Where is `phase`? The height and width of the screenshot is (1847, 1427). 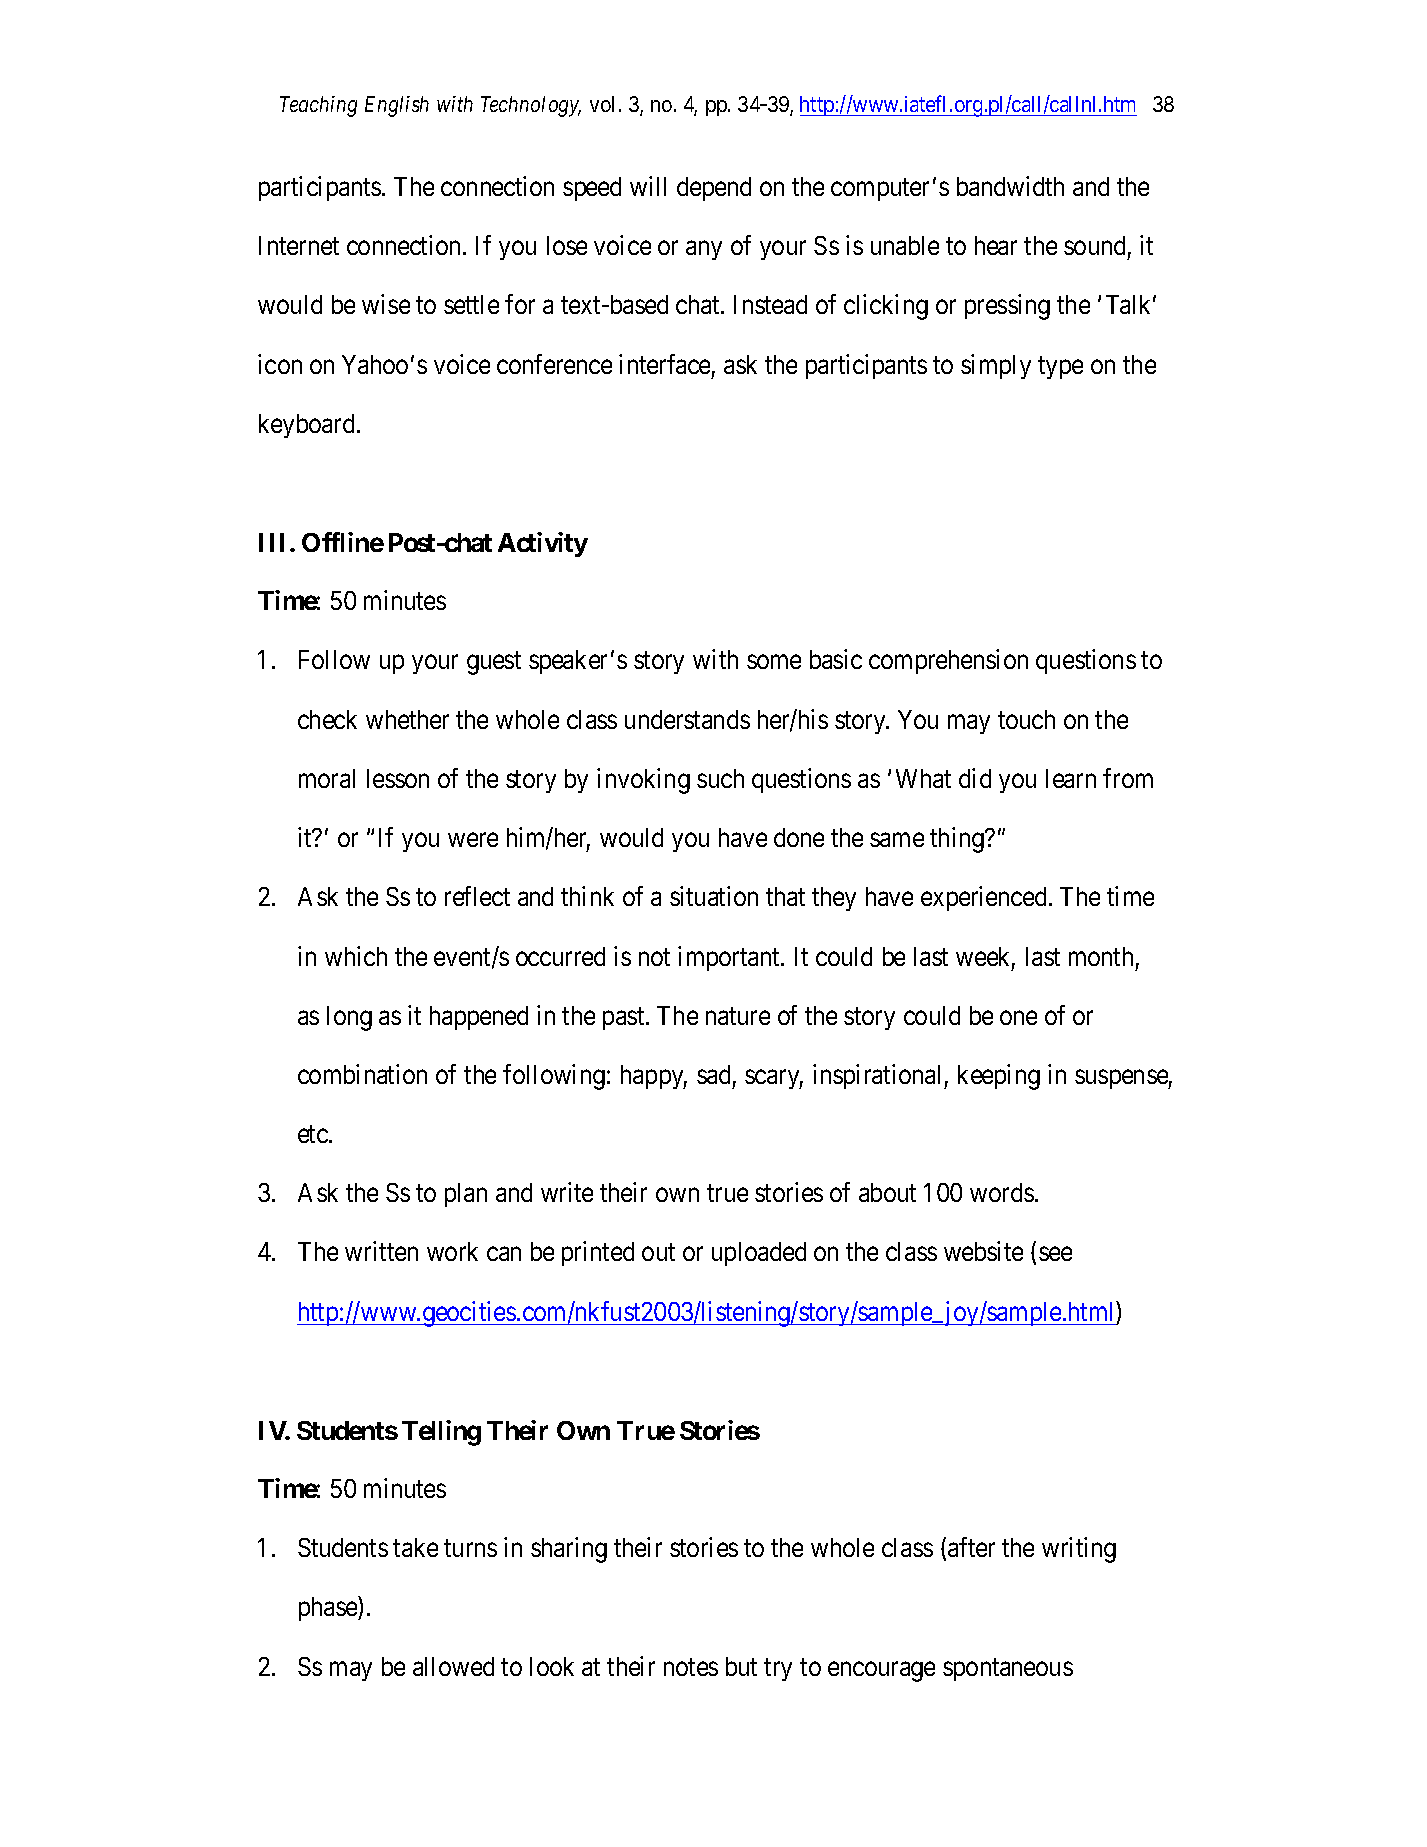 phase is located at coordinates (329, 1609).
